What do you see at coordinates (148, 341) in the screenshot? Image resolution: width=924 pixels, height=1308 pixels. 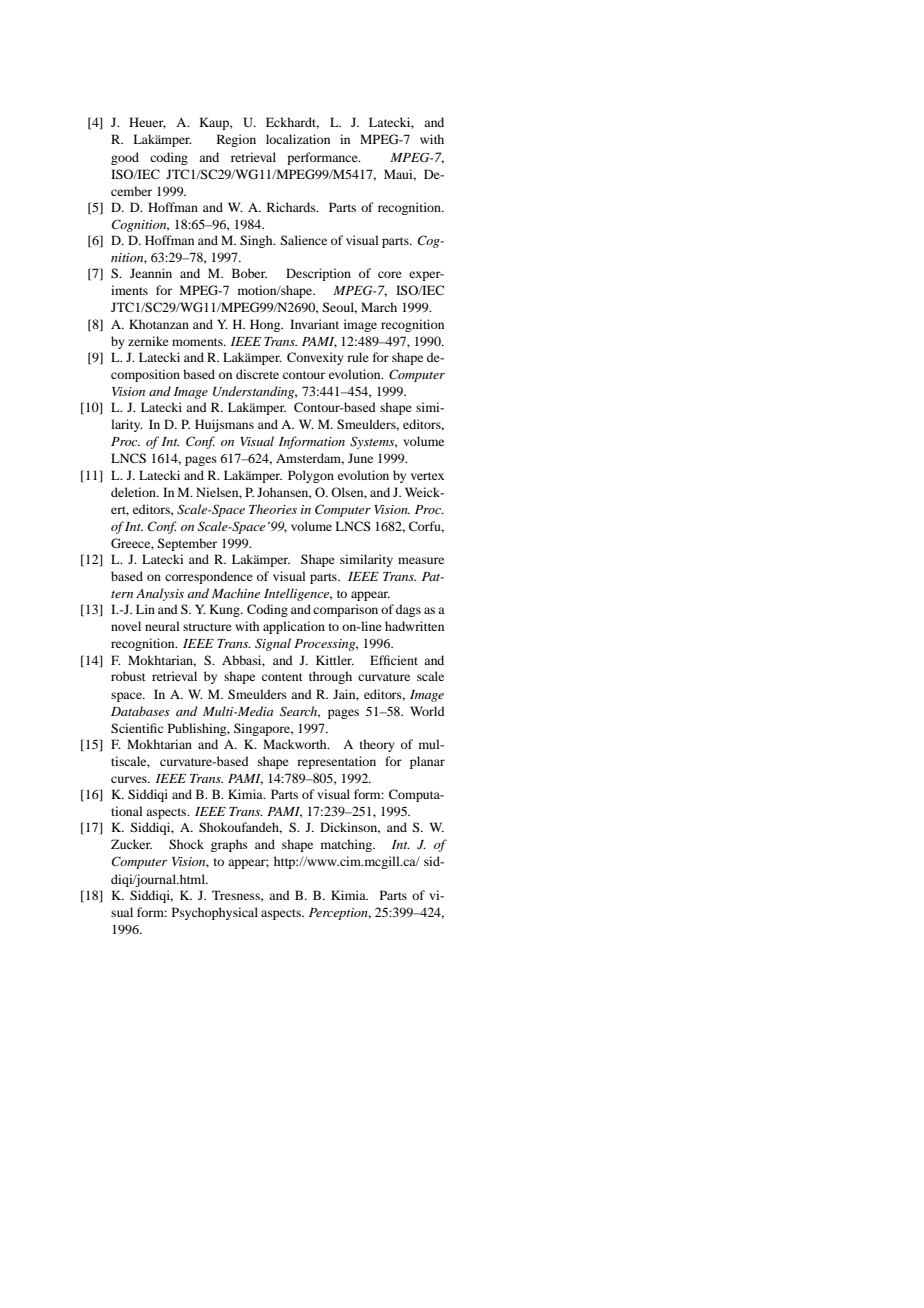 I see `zernike` at bounding box center [148, 341].
